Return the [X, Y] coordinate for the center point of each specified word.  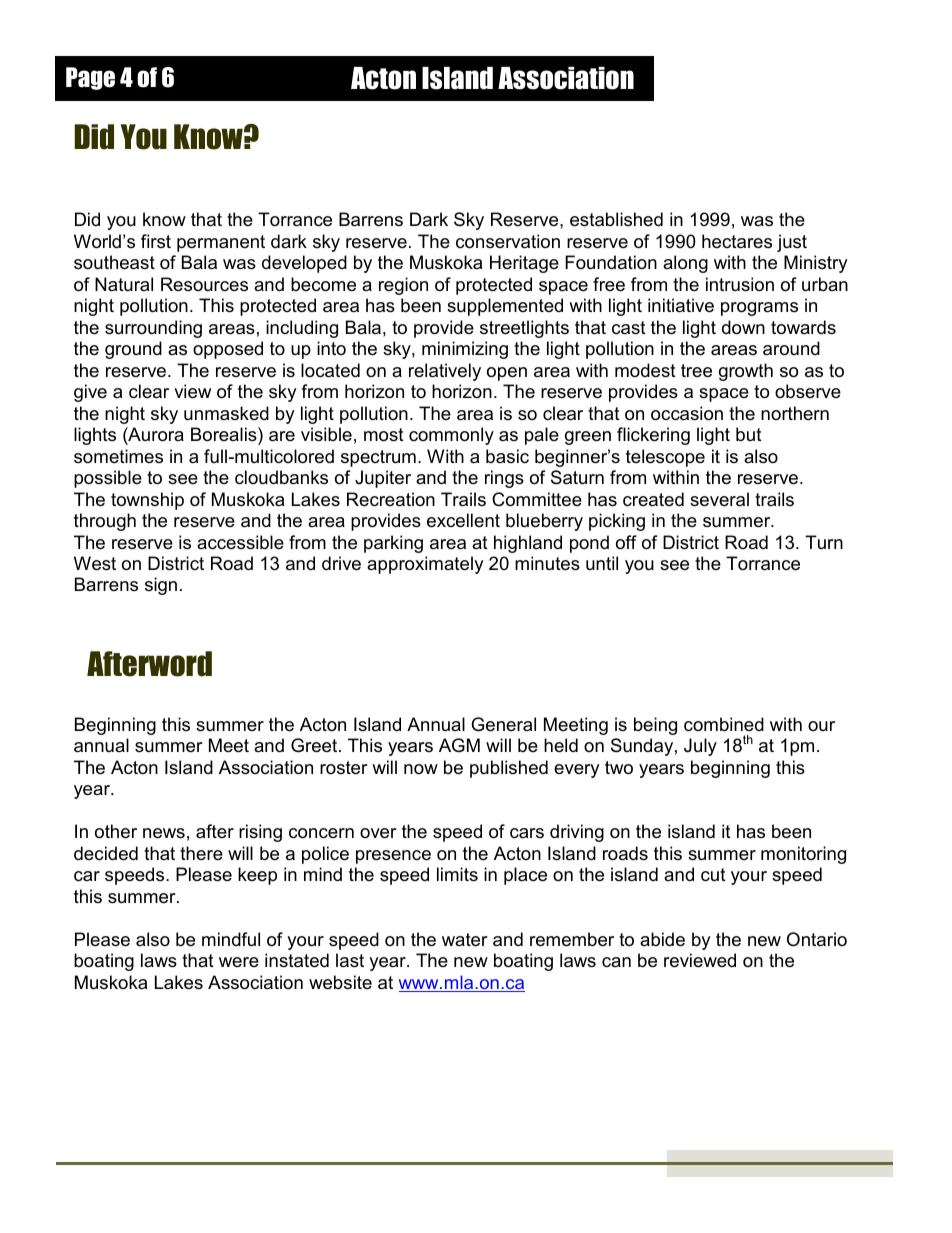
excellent [463, 520]
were [239, 962]
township [147, 501]
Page [90, 78]
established [616, 219]
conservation [508, 241]
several [719, 499]
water [465, 940]
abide [662, 939]
